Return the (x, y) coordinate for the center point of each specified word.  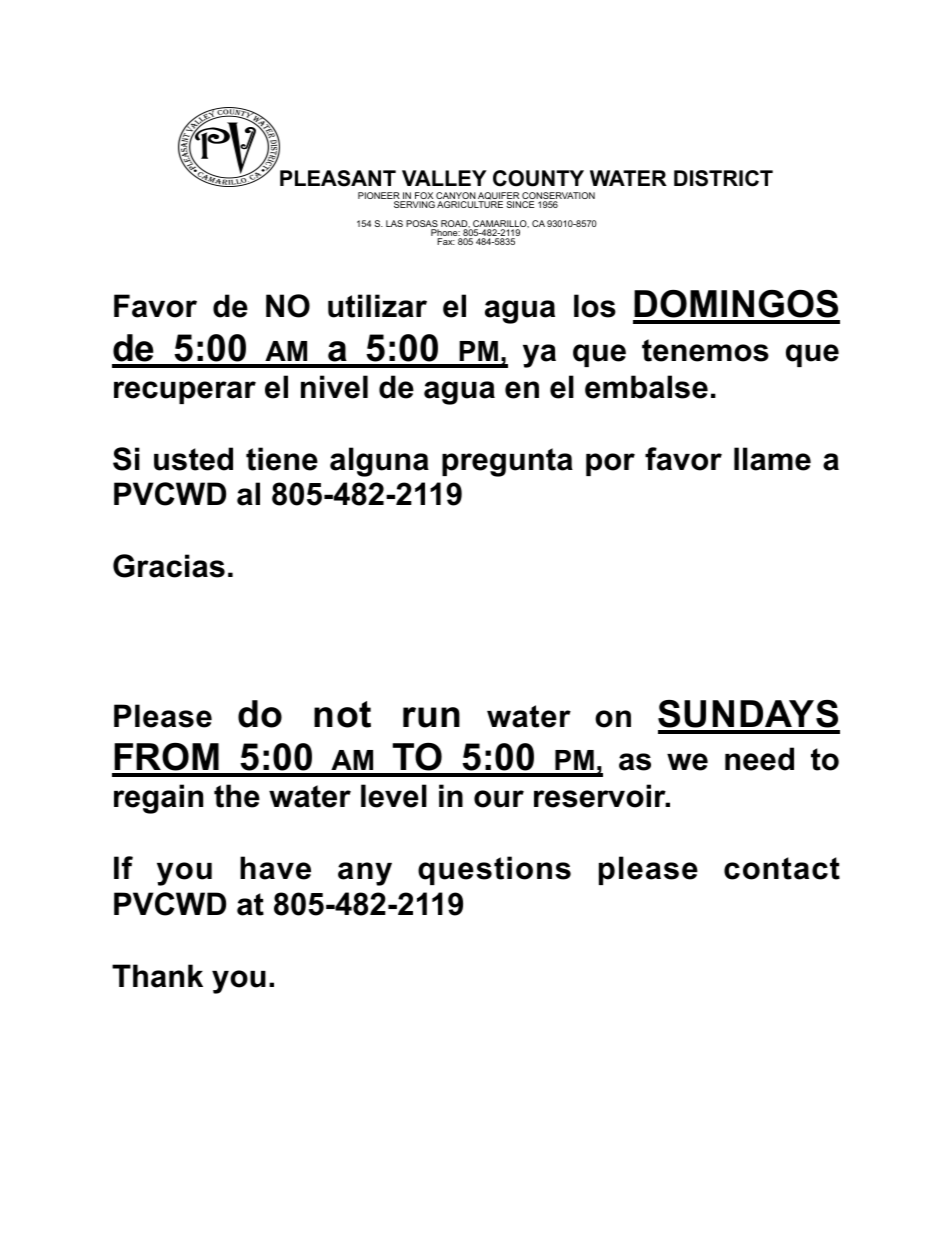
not (342, 714)
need (759, 759)
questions (494, 870)
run (431, 717)
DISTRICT (723, 178)
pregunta (507, 462)
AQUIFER (499, 197)
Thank (157, 976)
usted (193, 459)
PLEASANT (338, 178)
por (610, 464)
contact (782, 868)
